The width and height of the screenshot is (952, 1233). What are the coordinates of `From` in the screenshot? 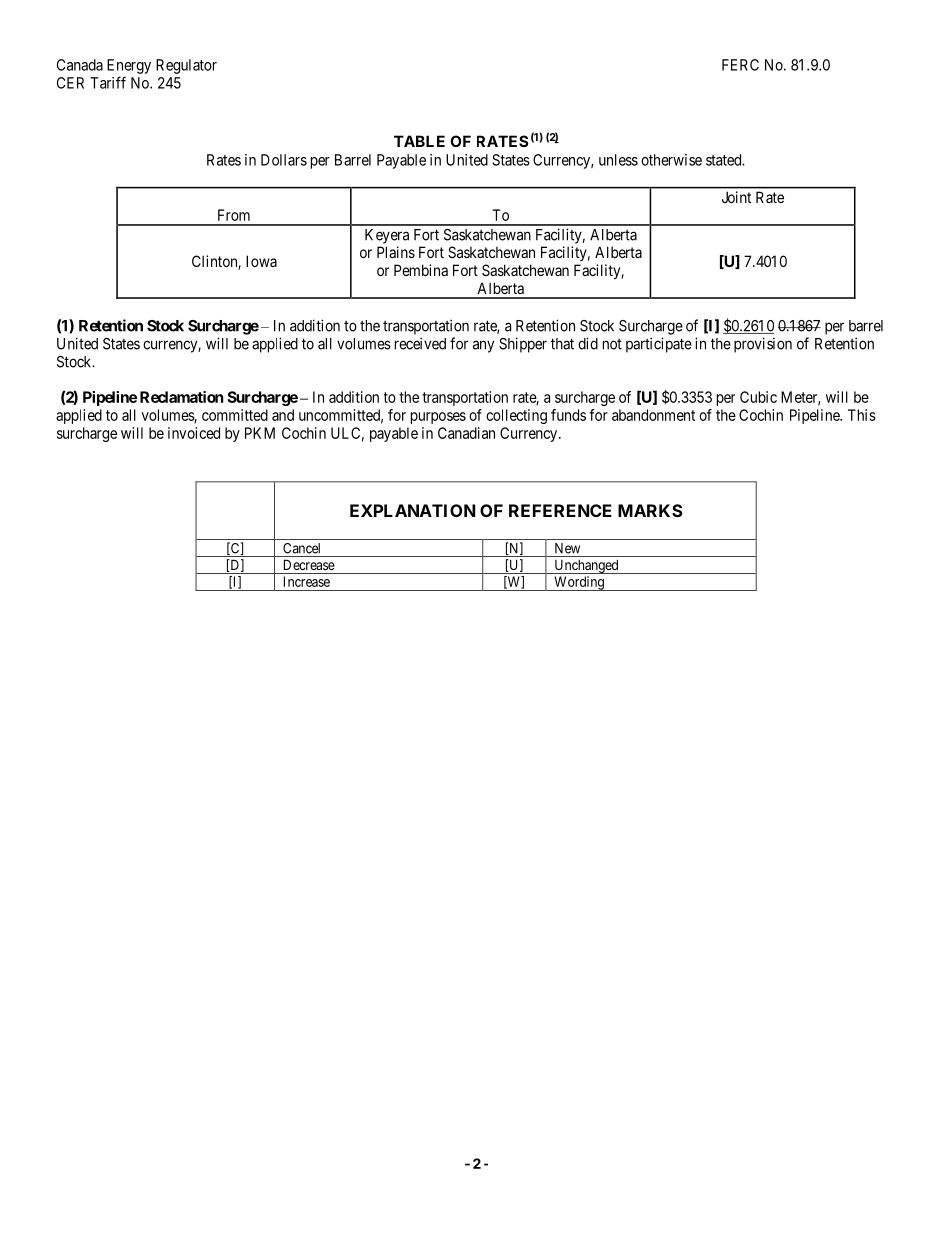 It's located at (234, 215).
